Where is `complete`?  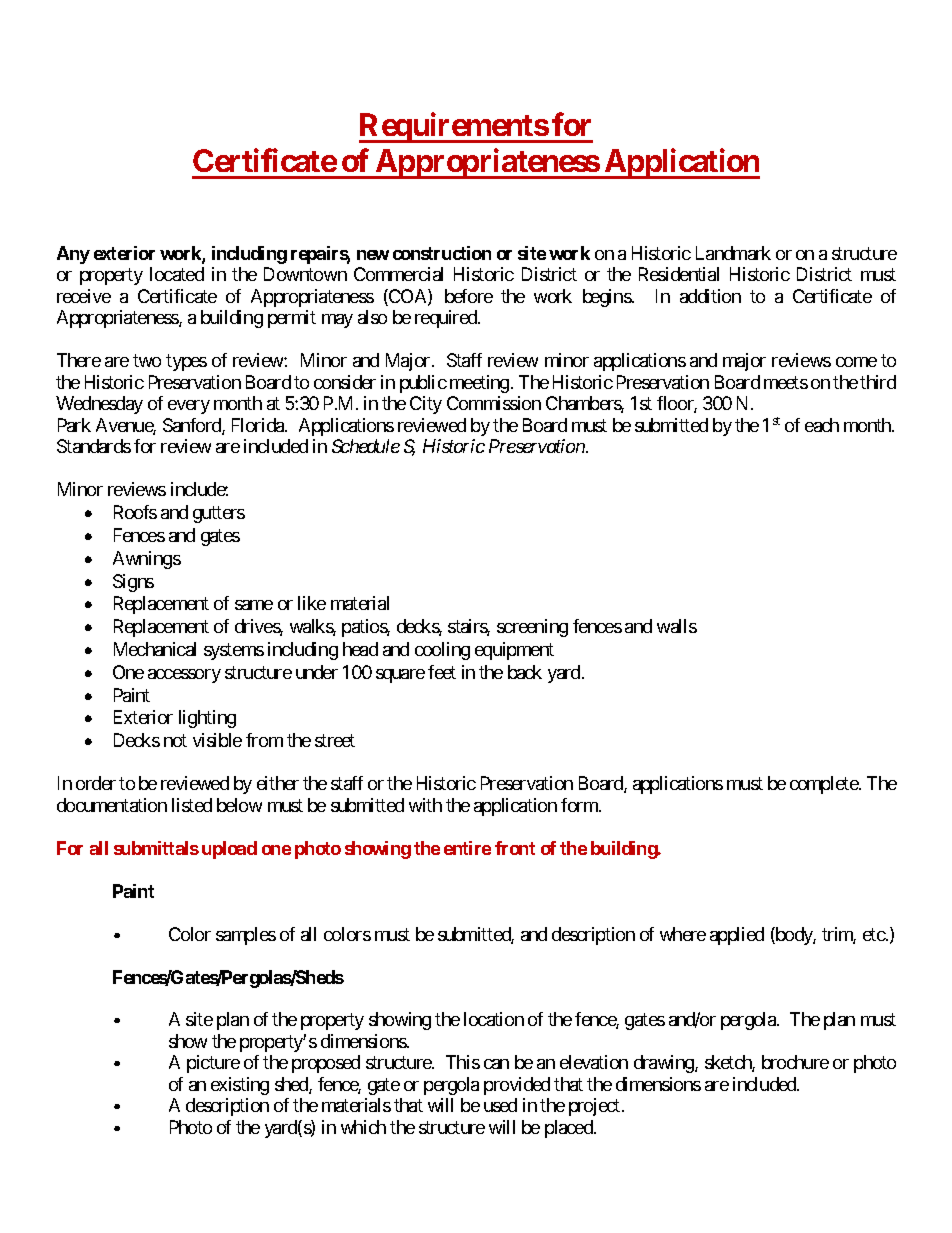 complete is located at coordinates (825, 785).
